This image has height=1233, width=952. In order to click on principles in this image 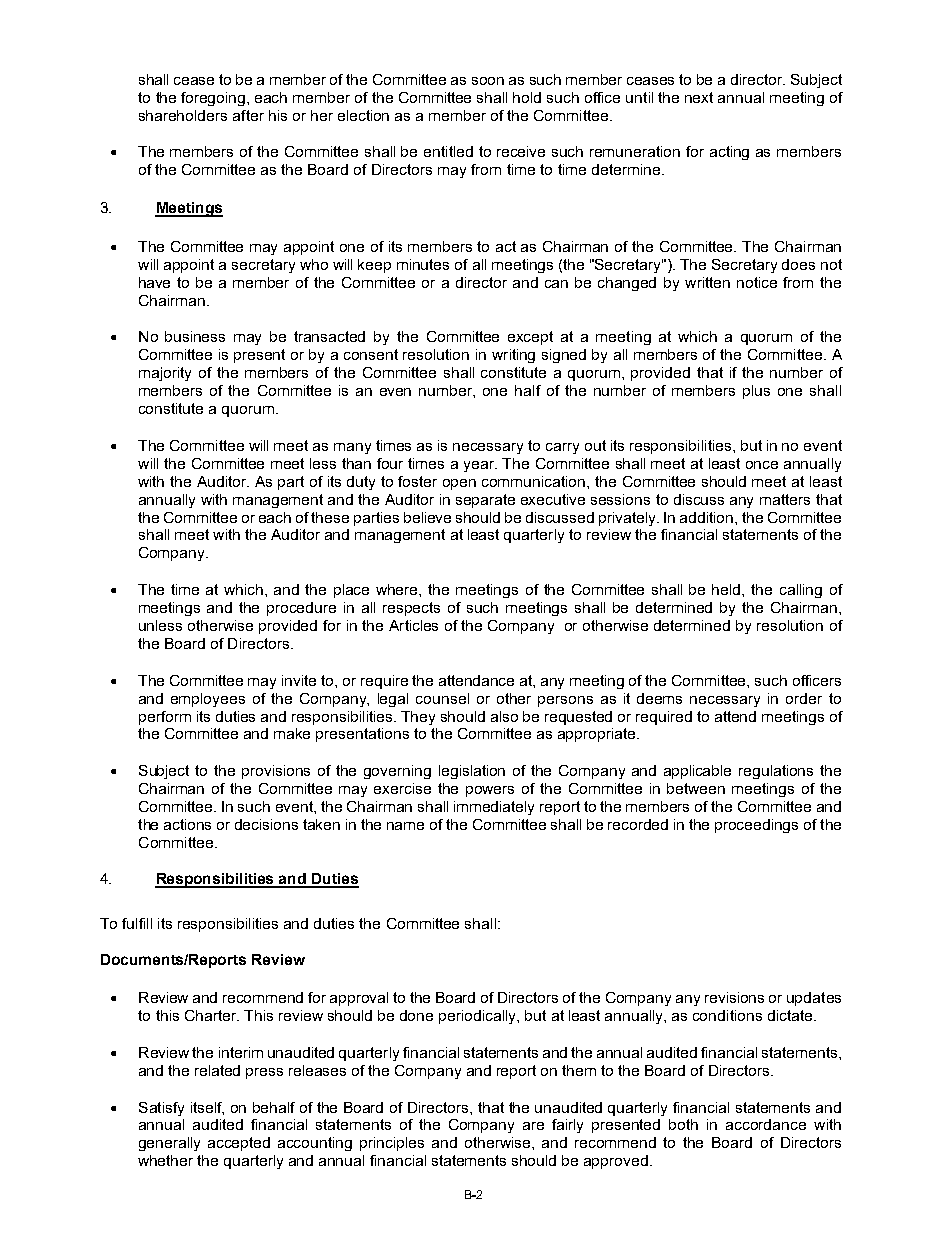, I will do `click(392, 1144)`.
